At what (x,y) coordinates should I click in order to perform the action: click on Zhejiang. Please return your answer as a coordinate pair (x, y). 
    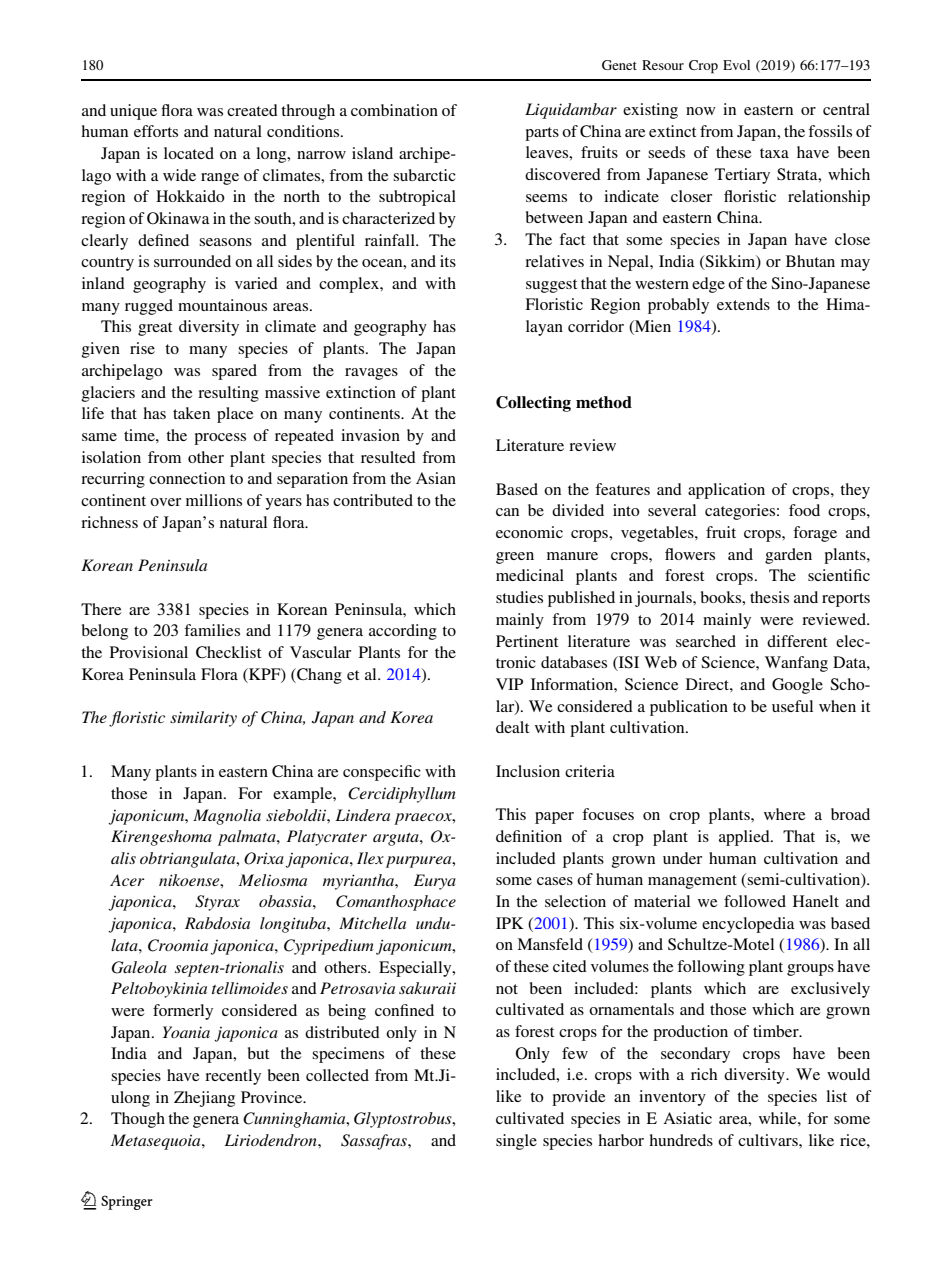
    Looking at the image, I should click on (204, 1099).
